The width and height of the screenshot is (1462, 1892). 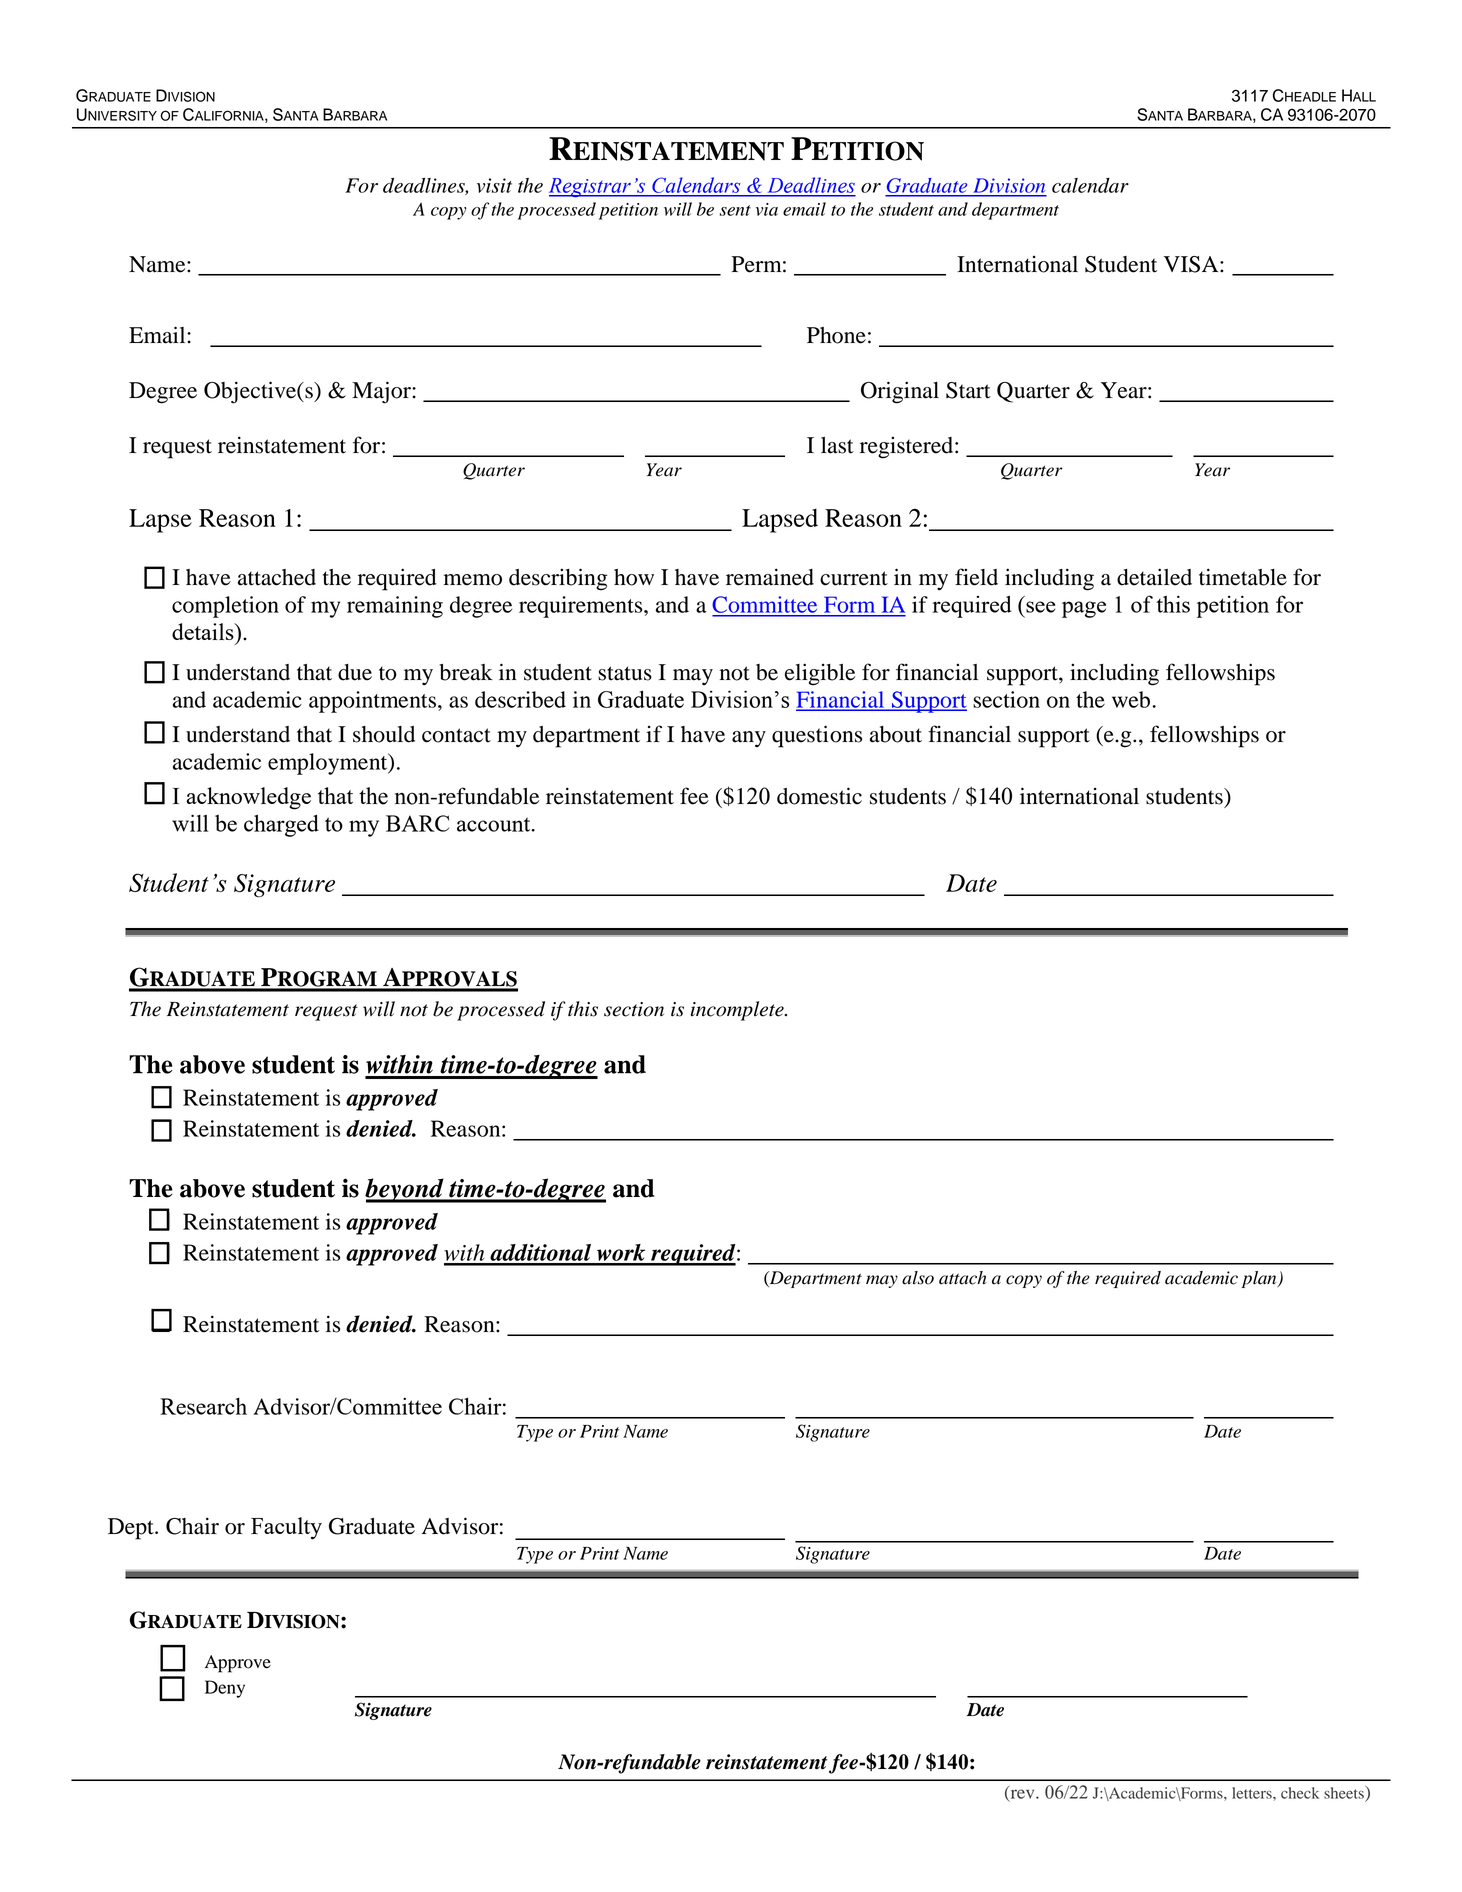 What do you see at coordinates (918, 1278) in the screenshot?
I see `also` at bounding box center [918, 1278].
